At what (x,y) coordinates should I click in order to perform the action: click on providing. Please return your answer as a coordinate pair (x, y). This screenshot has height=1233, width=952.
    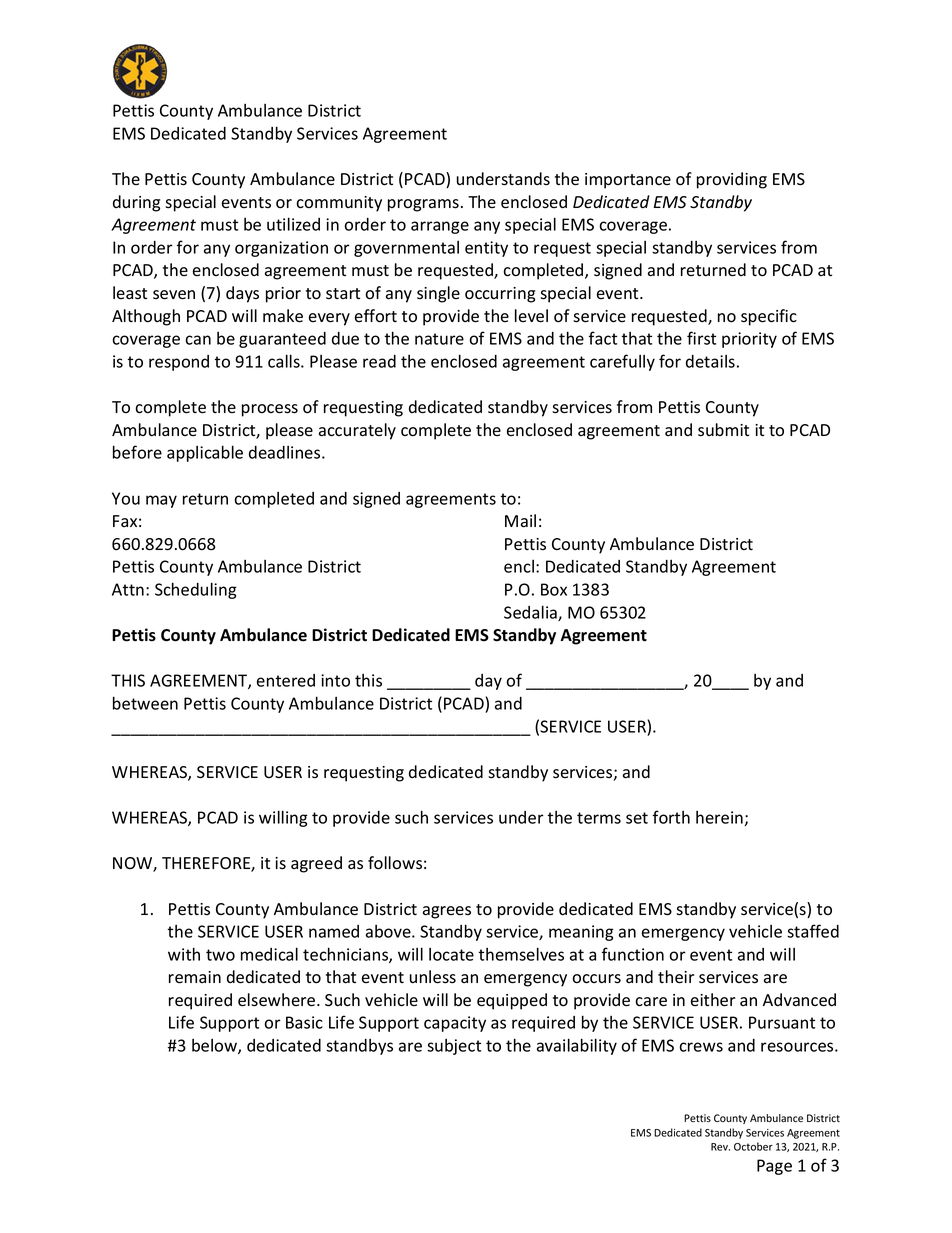
    Looking at the image, I should click on (732, 180).
